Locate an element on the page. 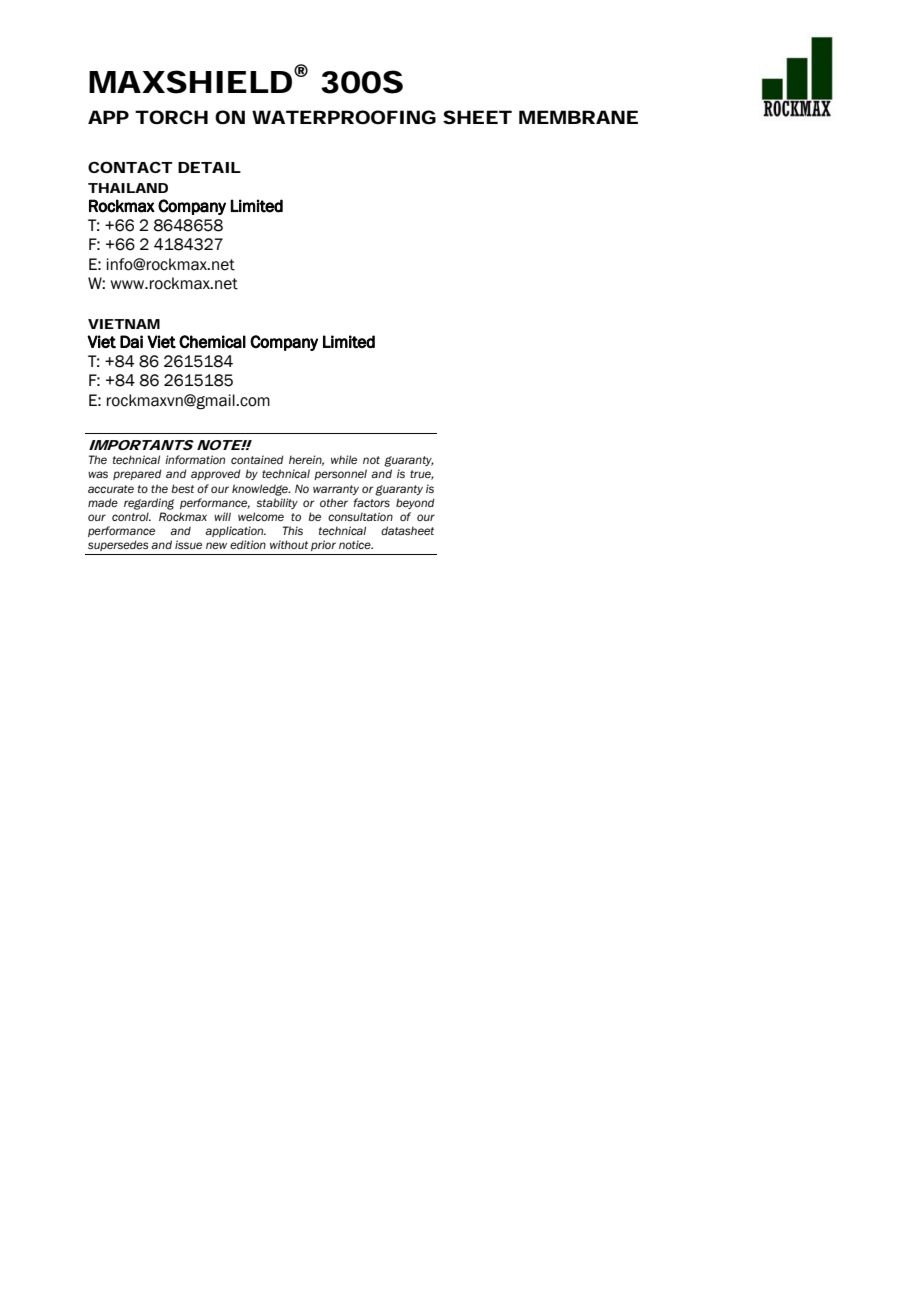 This document has width=924, height=1308. while is located at coordinates (344, 459).
